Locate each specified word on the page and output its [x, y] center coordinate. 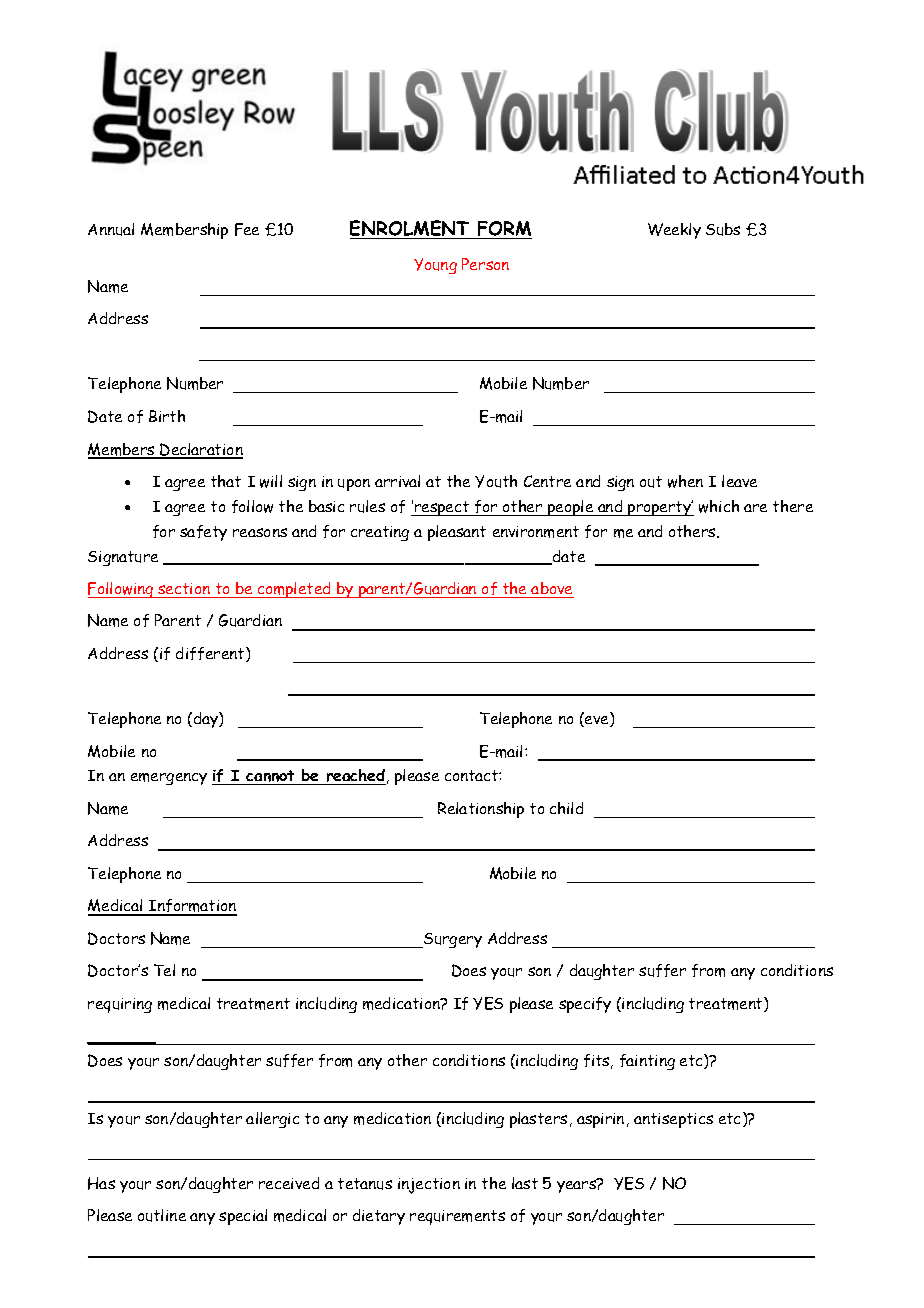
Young [435, 266]
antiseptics [673, 1120]
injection [429, 1186]
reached [355, 777]
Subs [723, 229]
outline [162, 1215]
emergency [169, 779]
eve [597, 721]
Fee [247, 229]
